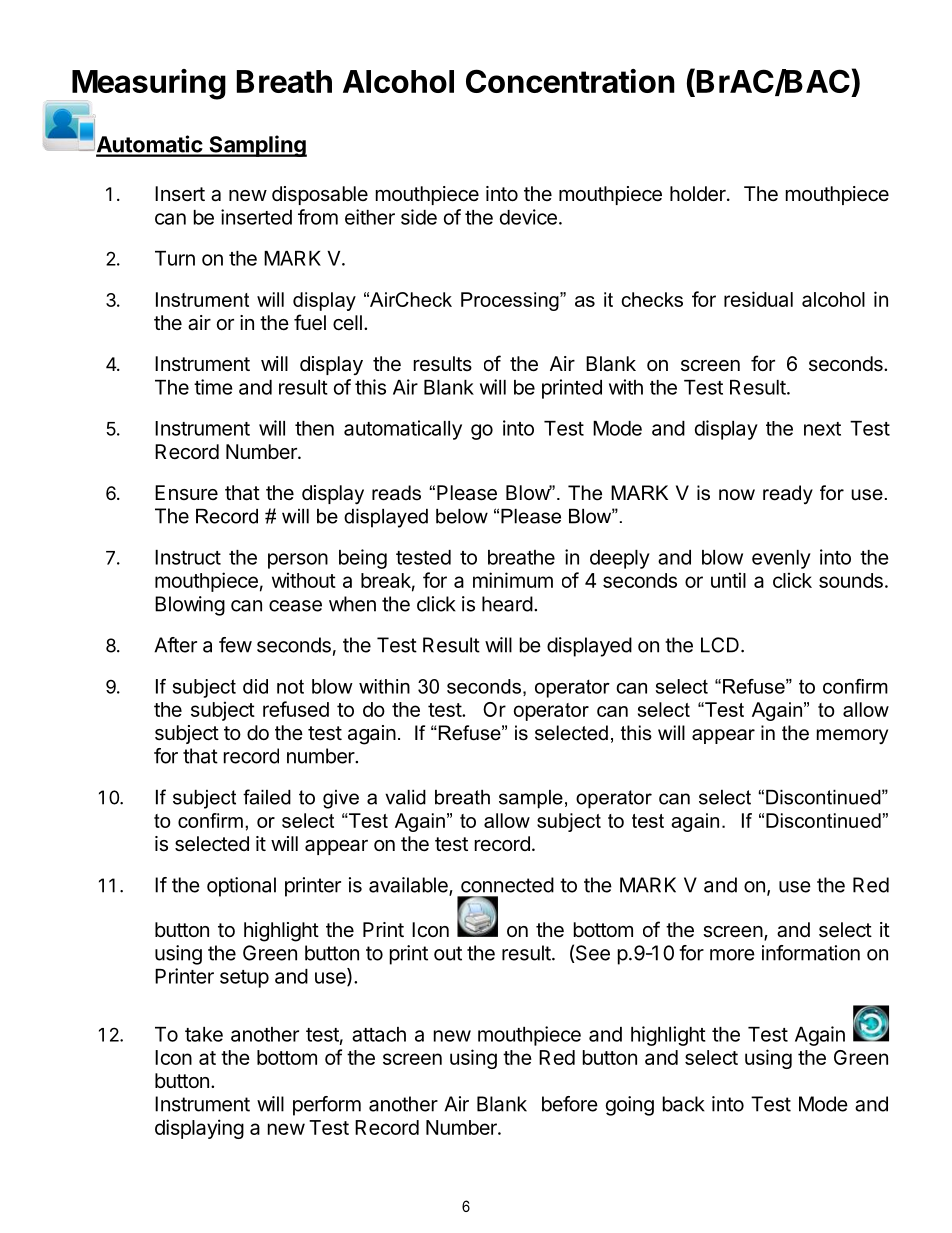 The height and width of the document is (1233, 952). What do you see at coordinates (758, 299) in the document?
I see `residual` at bounding box center [758, 299].
